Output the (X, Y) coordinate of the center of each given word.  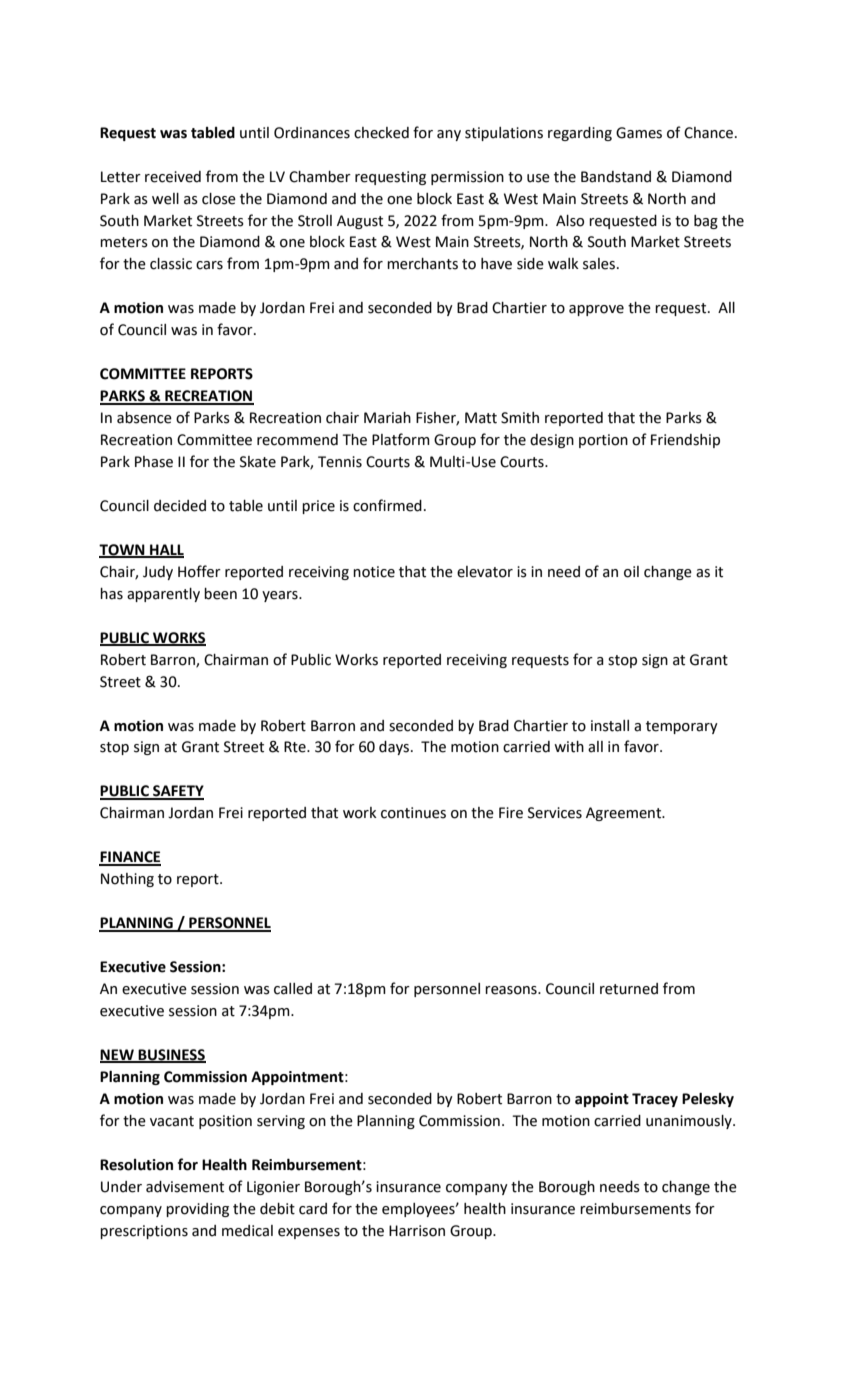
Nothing (127, 880)
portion (603, 441)
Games (639, 133)
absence (144, 418)
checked (381, 133)
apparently (163, 595)
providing (197, 1210)
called (293, 989)
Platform (401, 439)
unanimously (690, 1122)
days (395, 748)
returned (629, 989)
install (610, 726)
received (173, 177)
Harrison (417, 1231)
